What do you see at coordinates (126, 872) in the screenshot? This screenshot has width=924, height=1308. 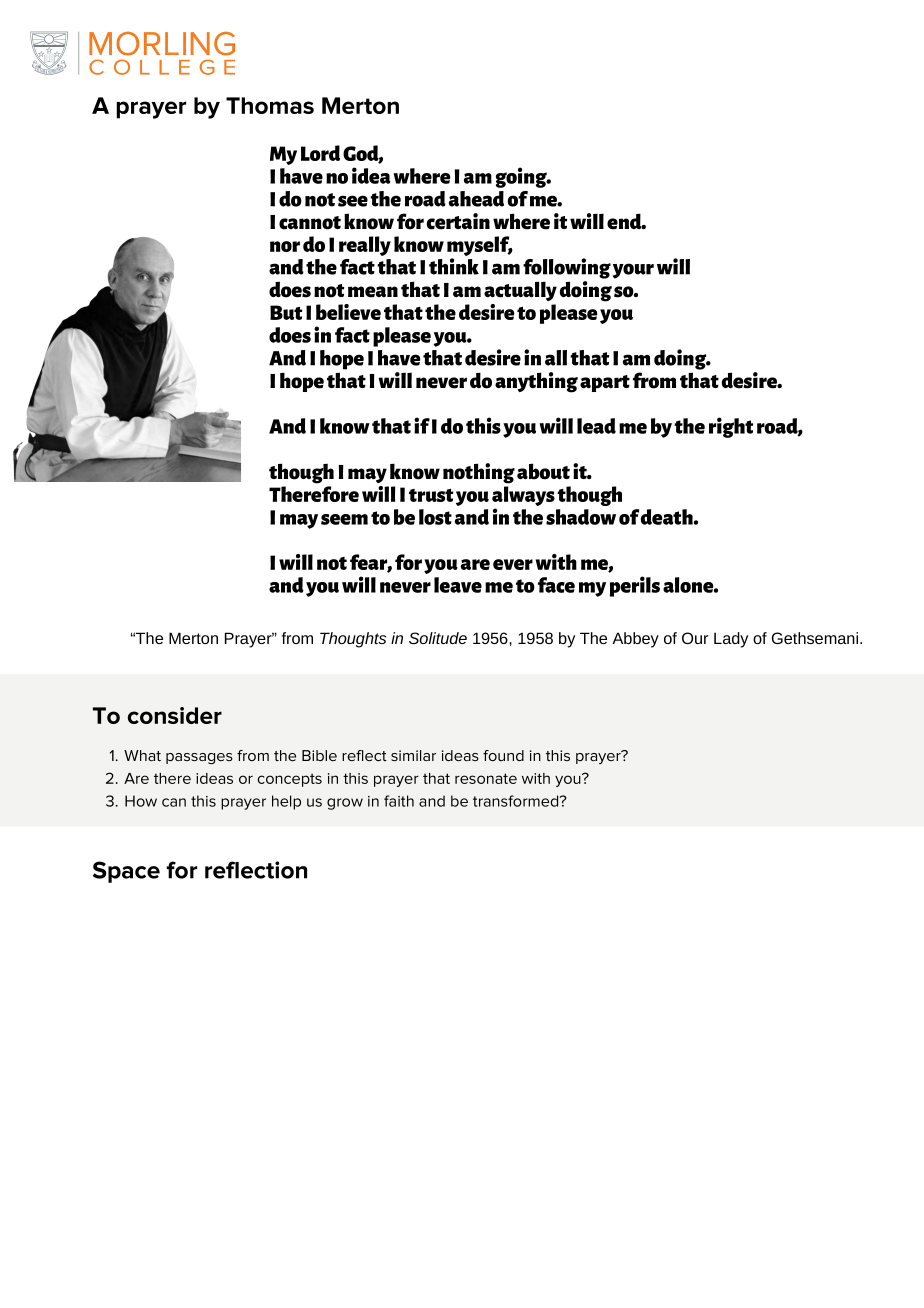 I see `Space` at bounding box center [126, 872].
